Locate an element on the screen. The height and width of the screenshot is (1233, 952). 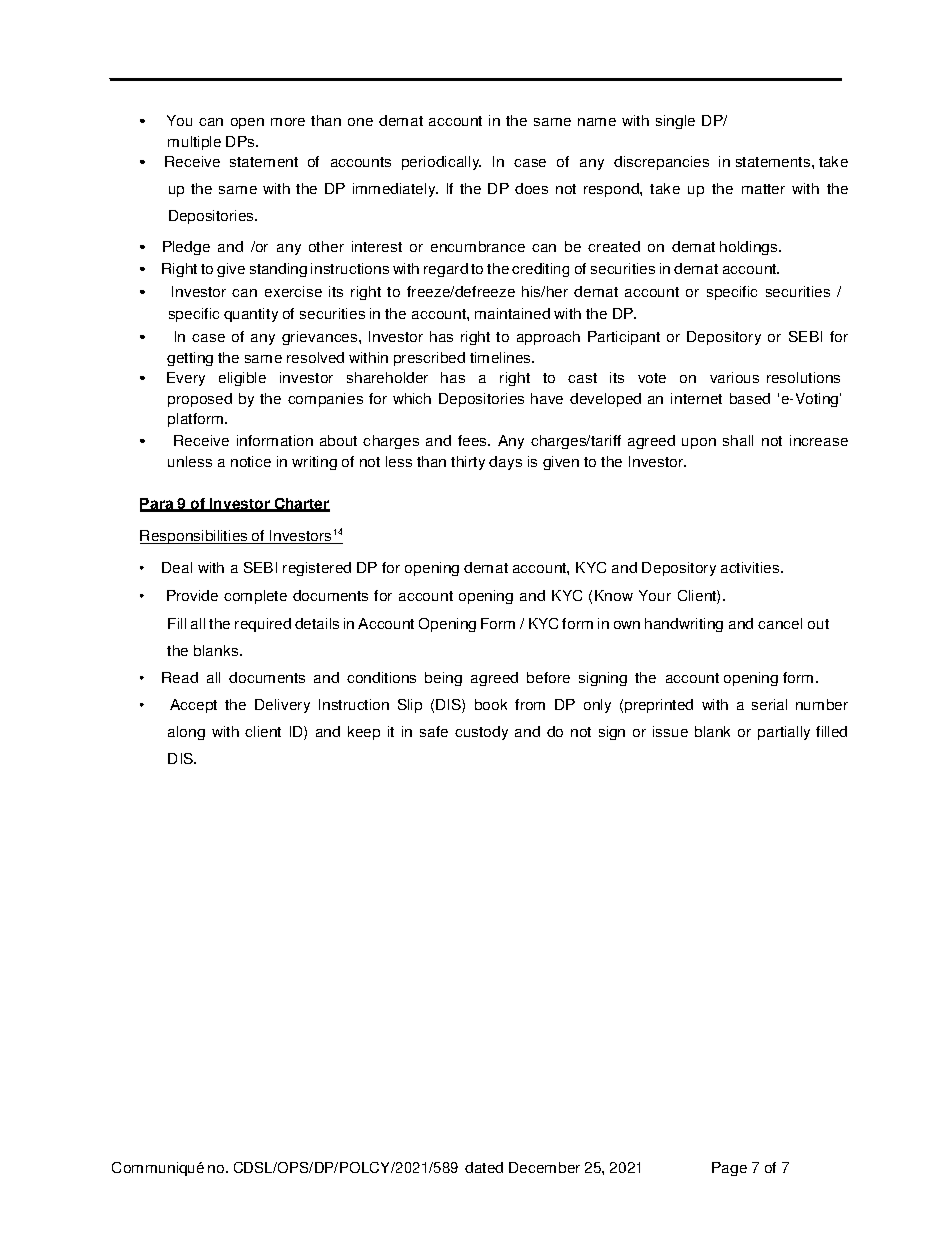
shall is located at coordinates (738, 440).
